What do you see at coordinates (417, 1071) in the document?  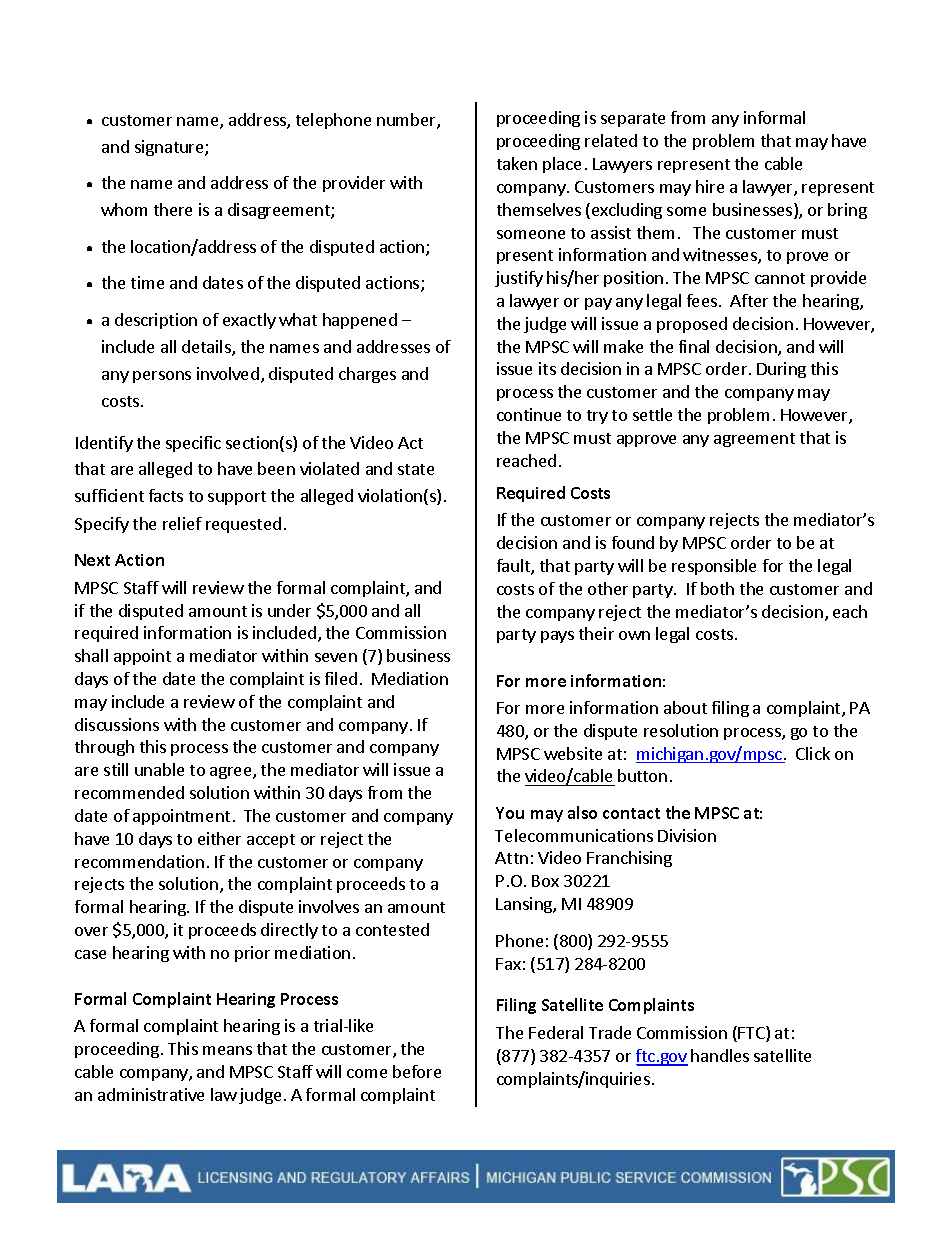 I see `before` at bounding box center [417, 1071].
